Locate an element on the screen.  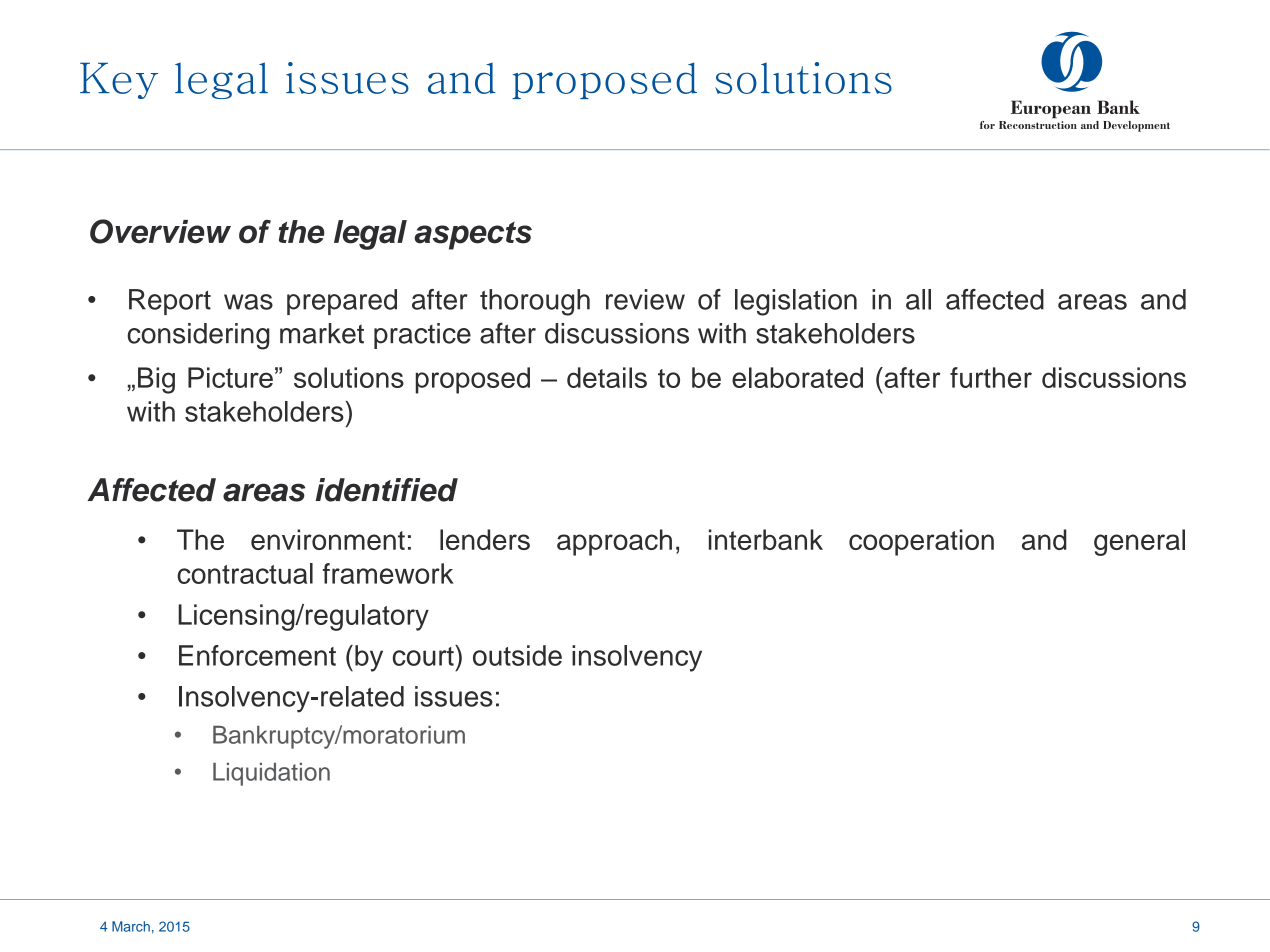
Key is located at coordinates (119, 80).
